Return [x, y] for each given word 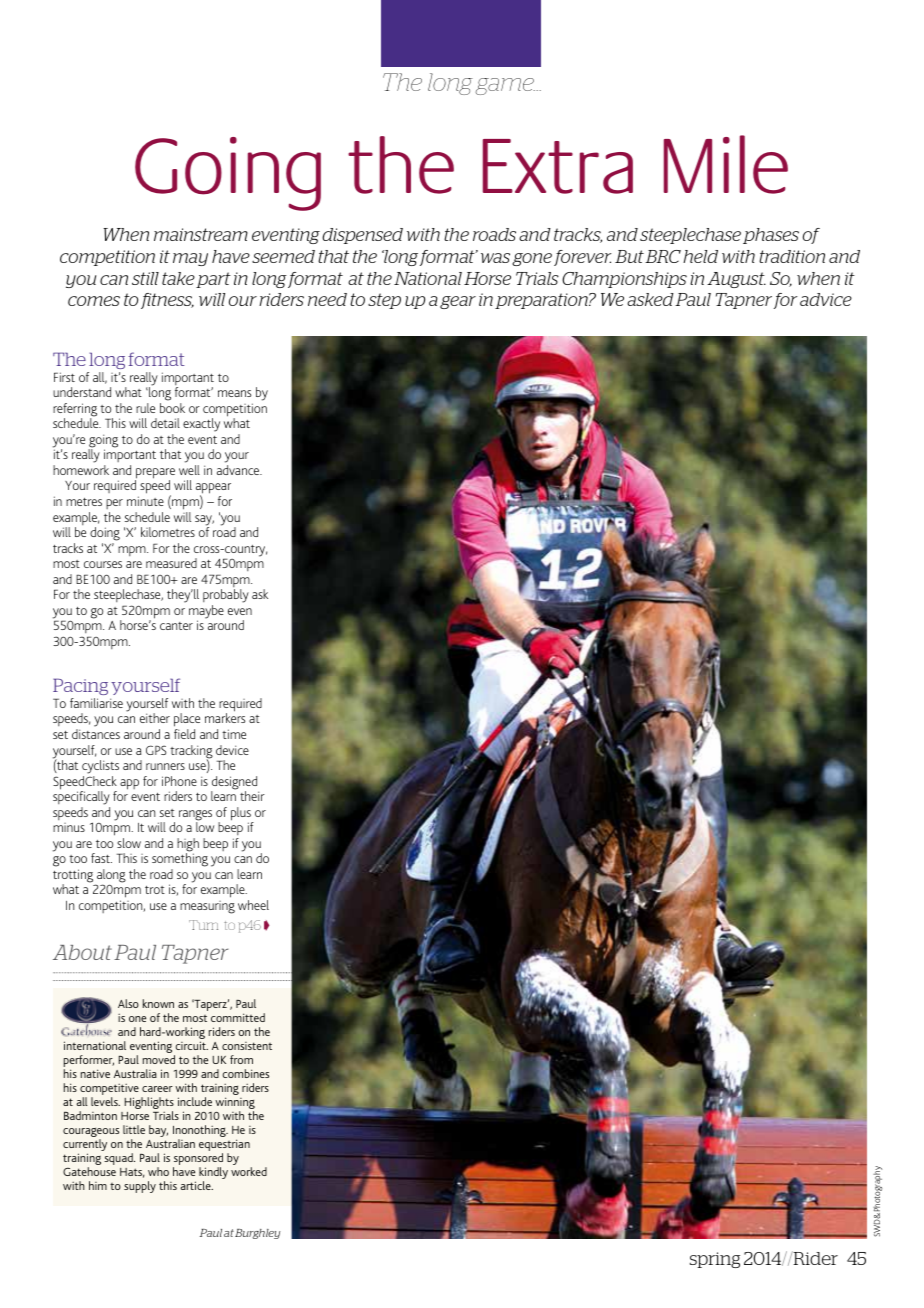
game [505, 86]
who [158, 1171]
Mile [726, 164]
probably [226, 596]
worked [249, 1171]
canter [176, 626]
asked [650, 299]
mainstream [201, 234]
